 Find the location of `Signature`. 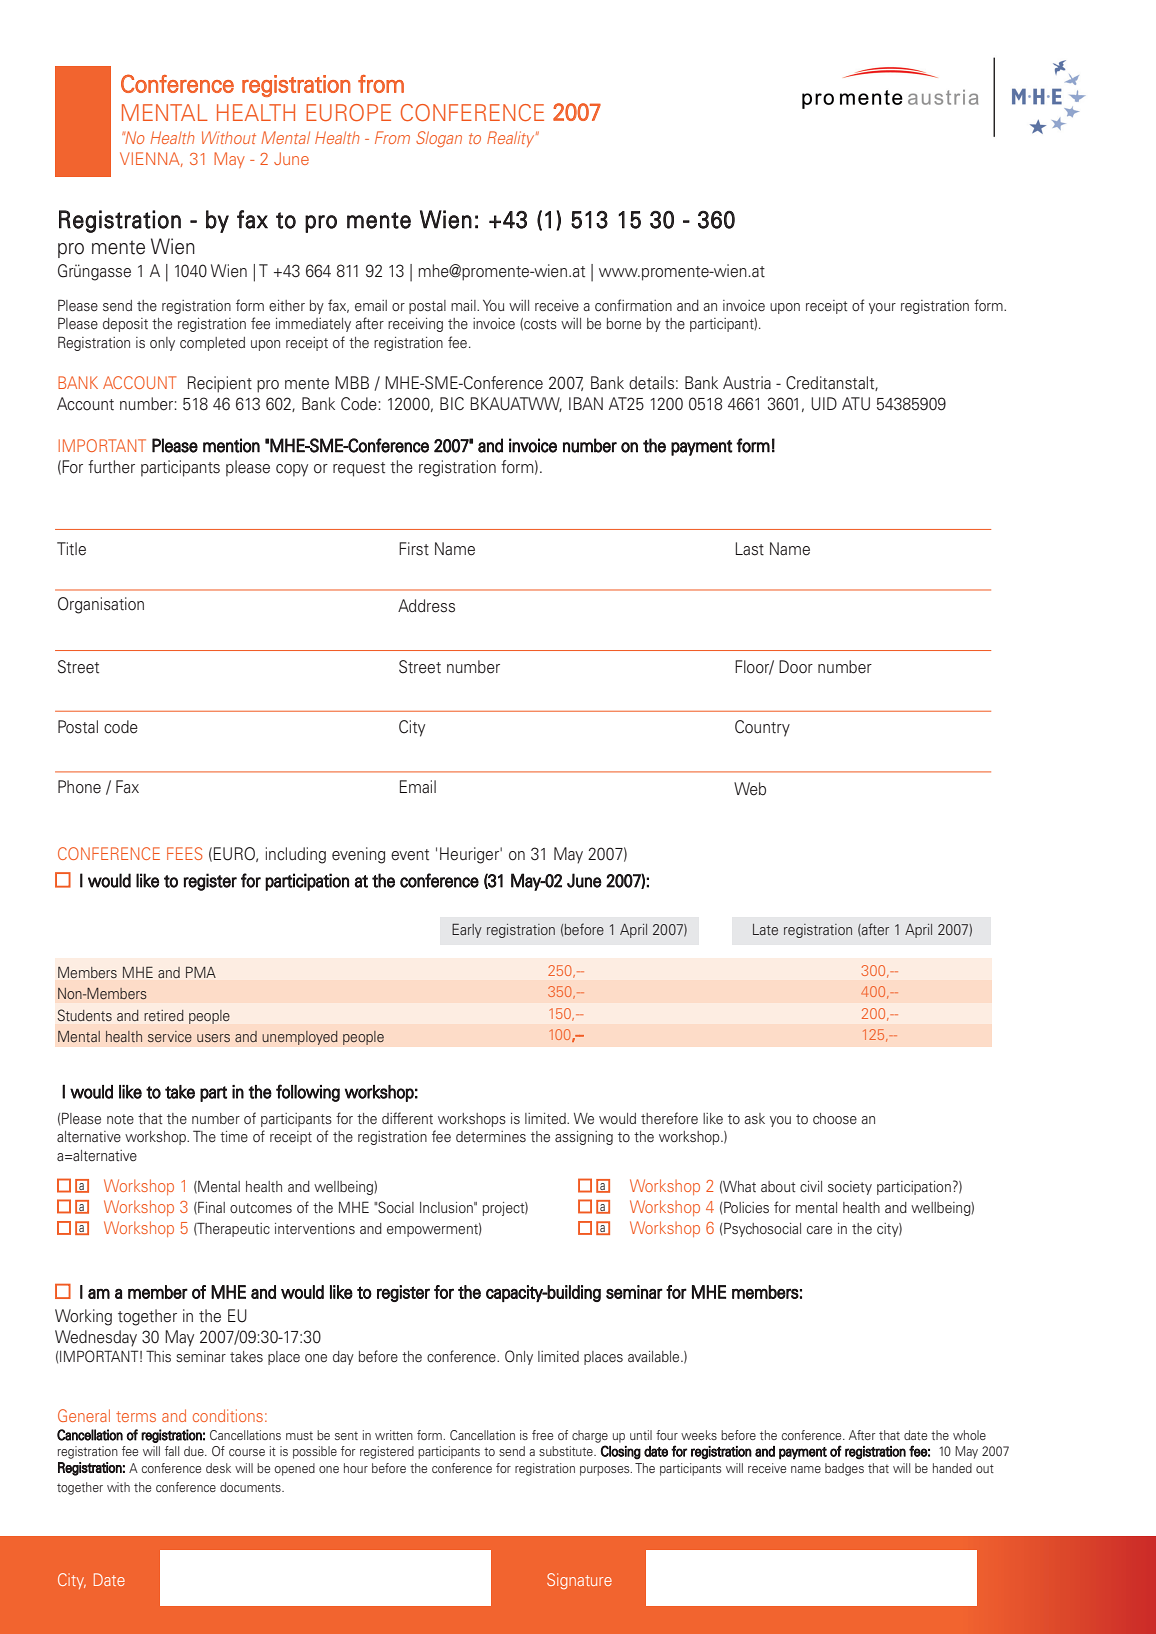

Signature is located at coordinates (579, 1581).
